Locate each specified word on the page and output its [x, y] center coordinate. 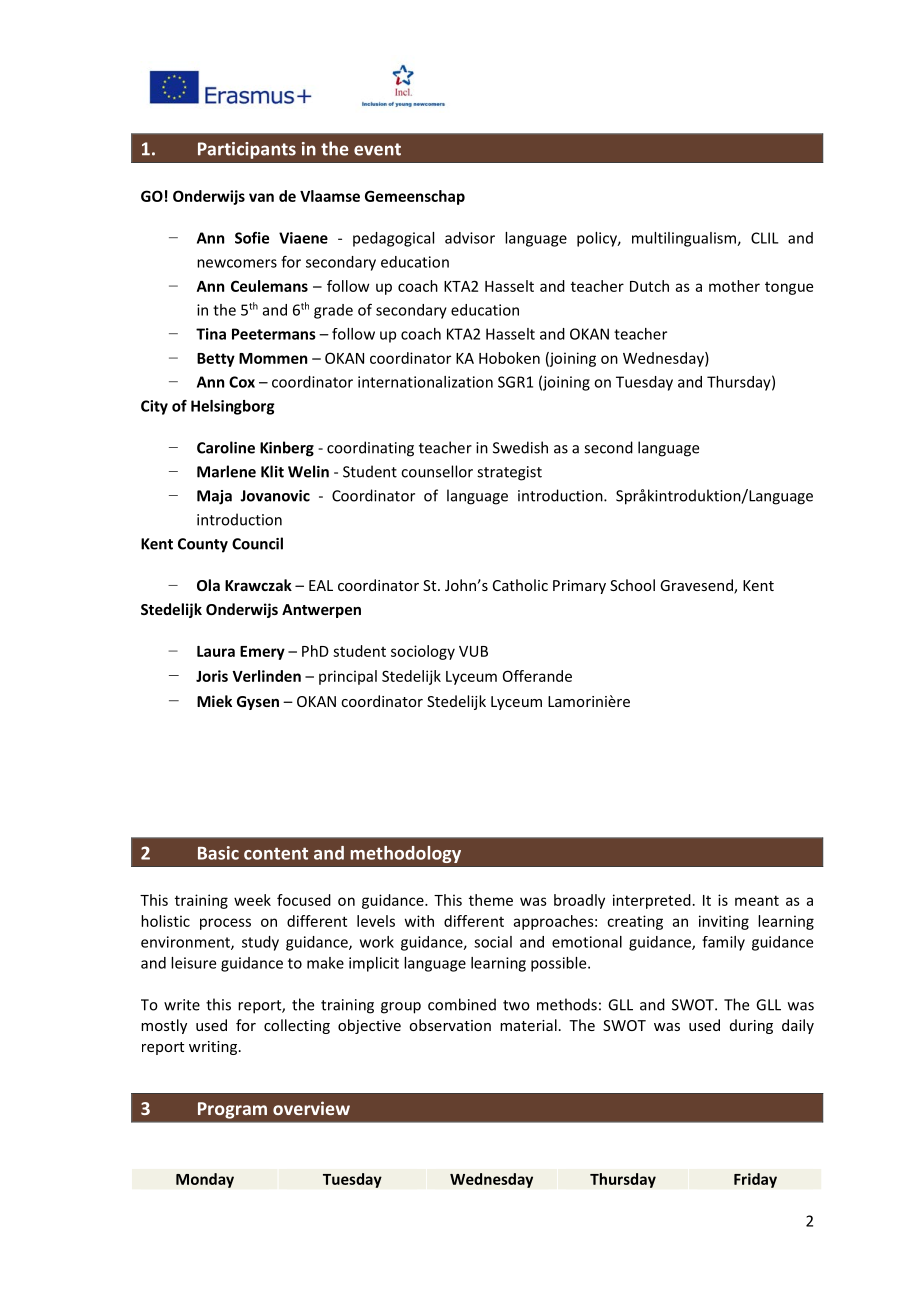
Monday [205, 1180]
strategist [509, 473]
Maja [214, 497]
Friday [755, 1180]
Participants [247, 150]
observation [450, 1025]
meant [757, 900]
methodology [405, 854]
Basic [218, 853]
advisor [470, 238]
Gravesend [697, 586]
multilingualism [685, 239]
